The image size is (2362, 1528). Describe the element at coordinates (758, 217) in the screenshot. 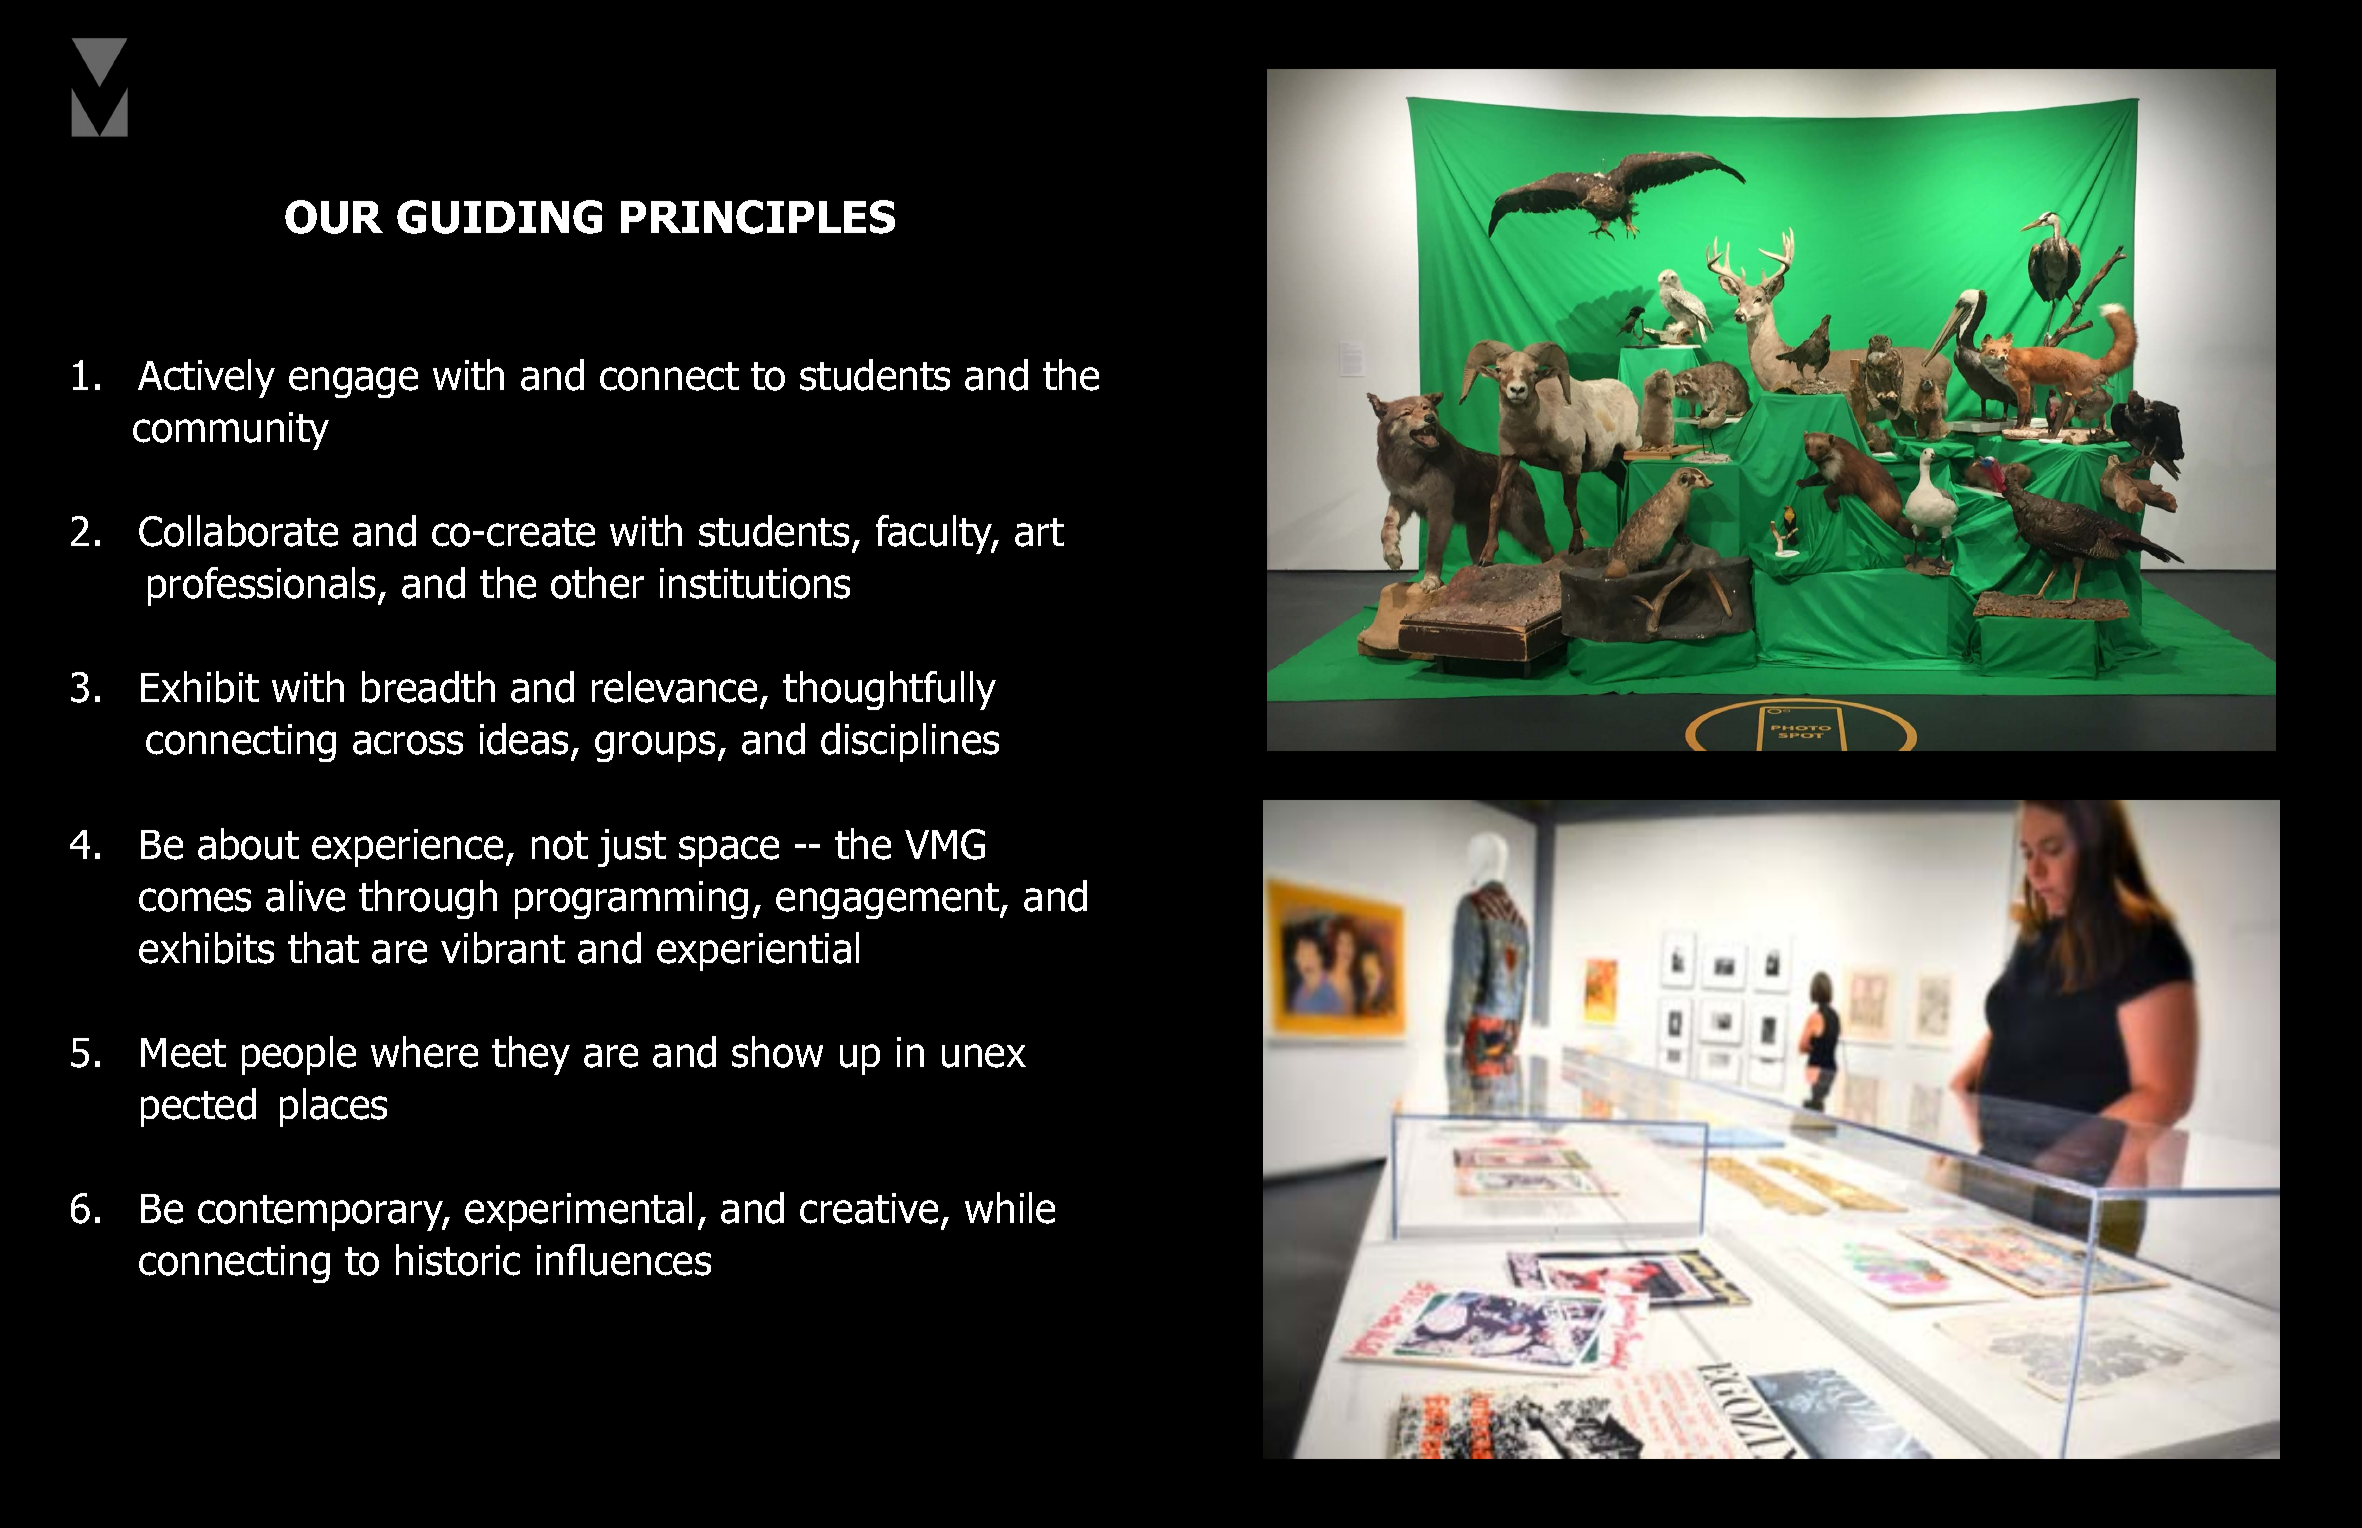

I see `PRINCIPLES` at that location.
